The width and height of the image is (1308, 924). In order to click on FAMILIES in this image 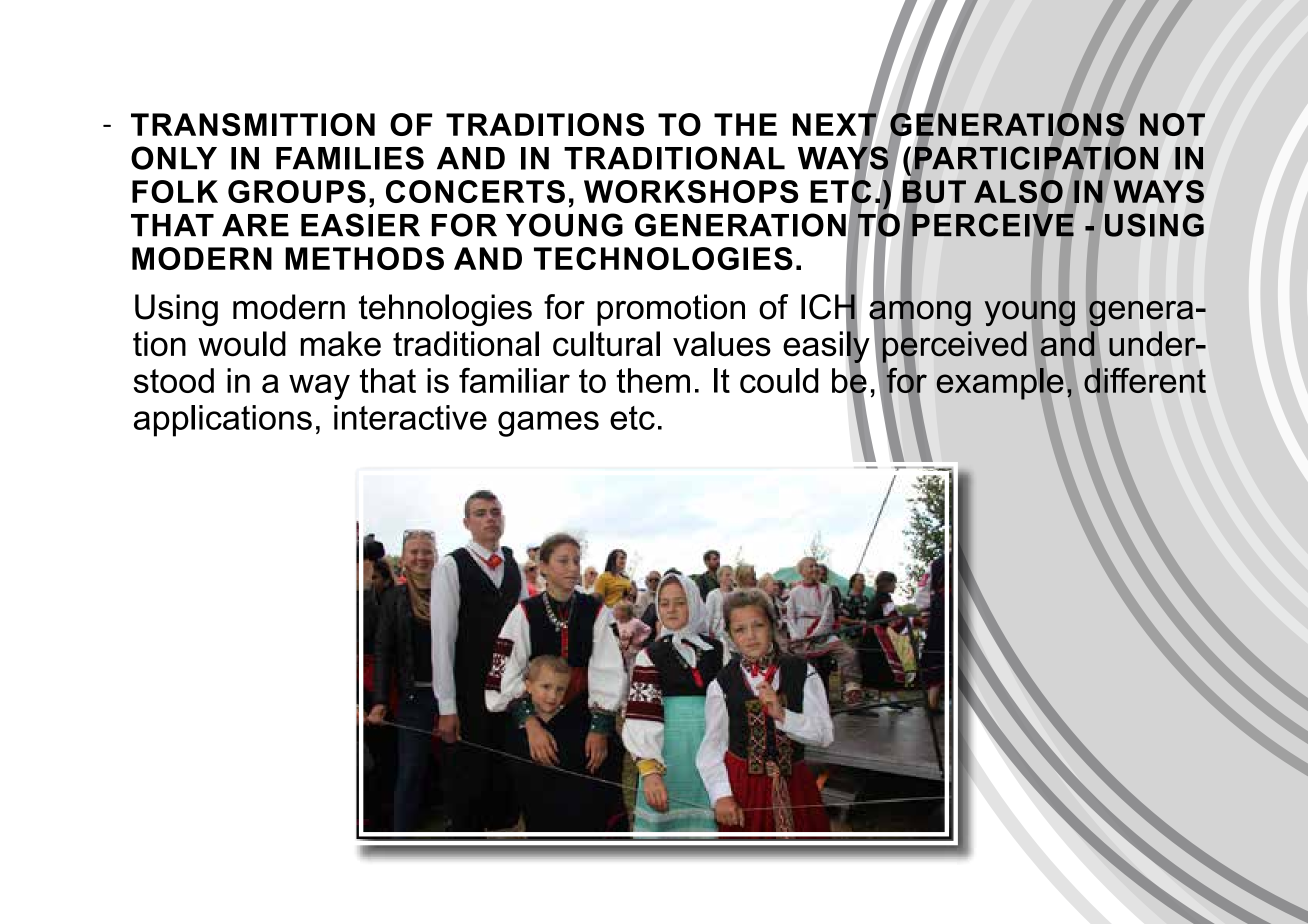, I will do `click(350, 158)`.
